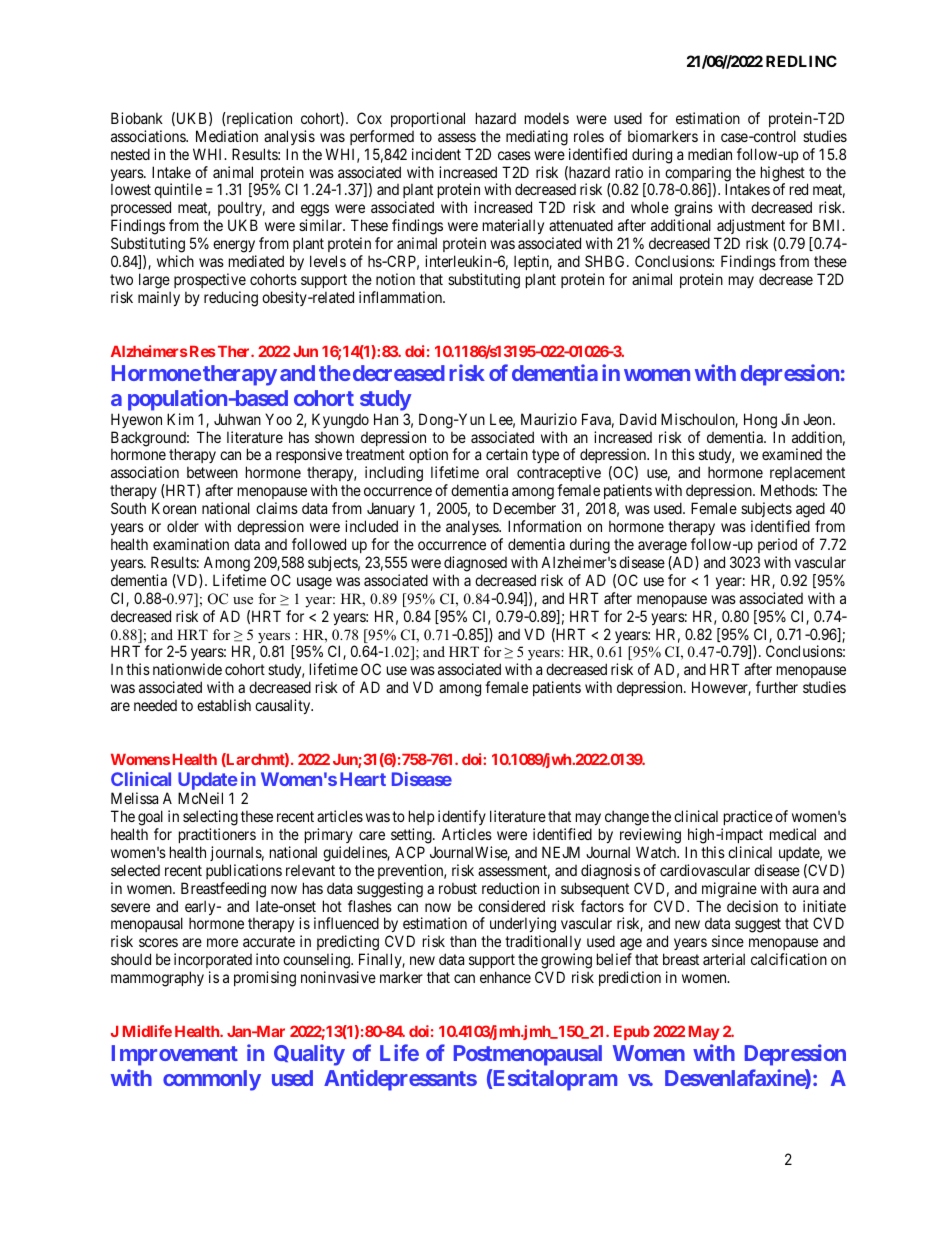  I want to click on diagnosed, so click(475, 564).
